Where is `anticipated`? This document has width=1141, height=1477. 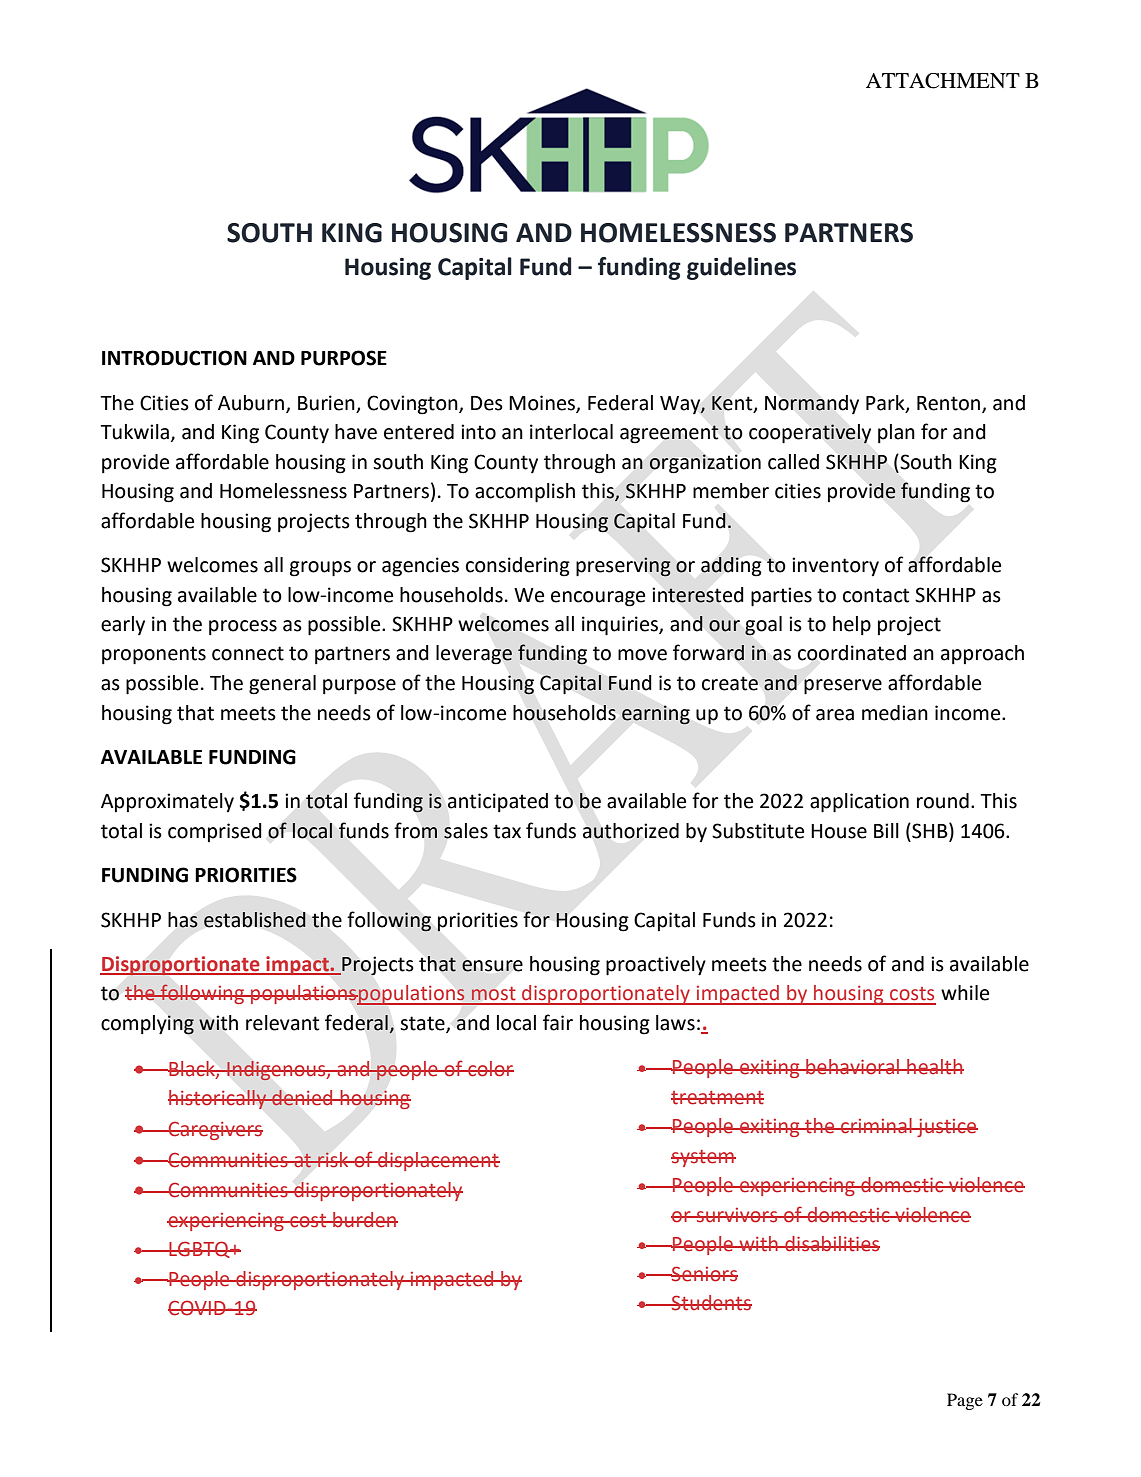
anticipated is located at coordinates (498, 802).
